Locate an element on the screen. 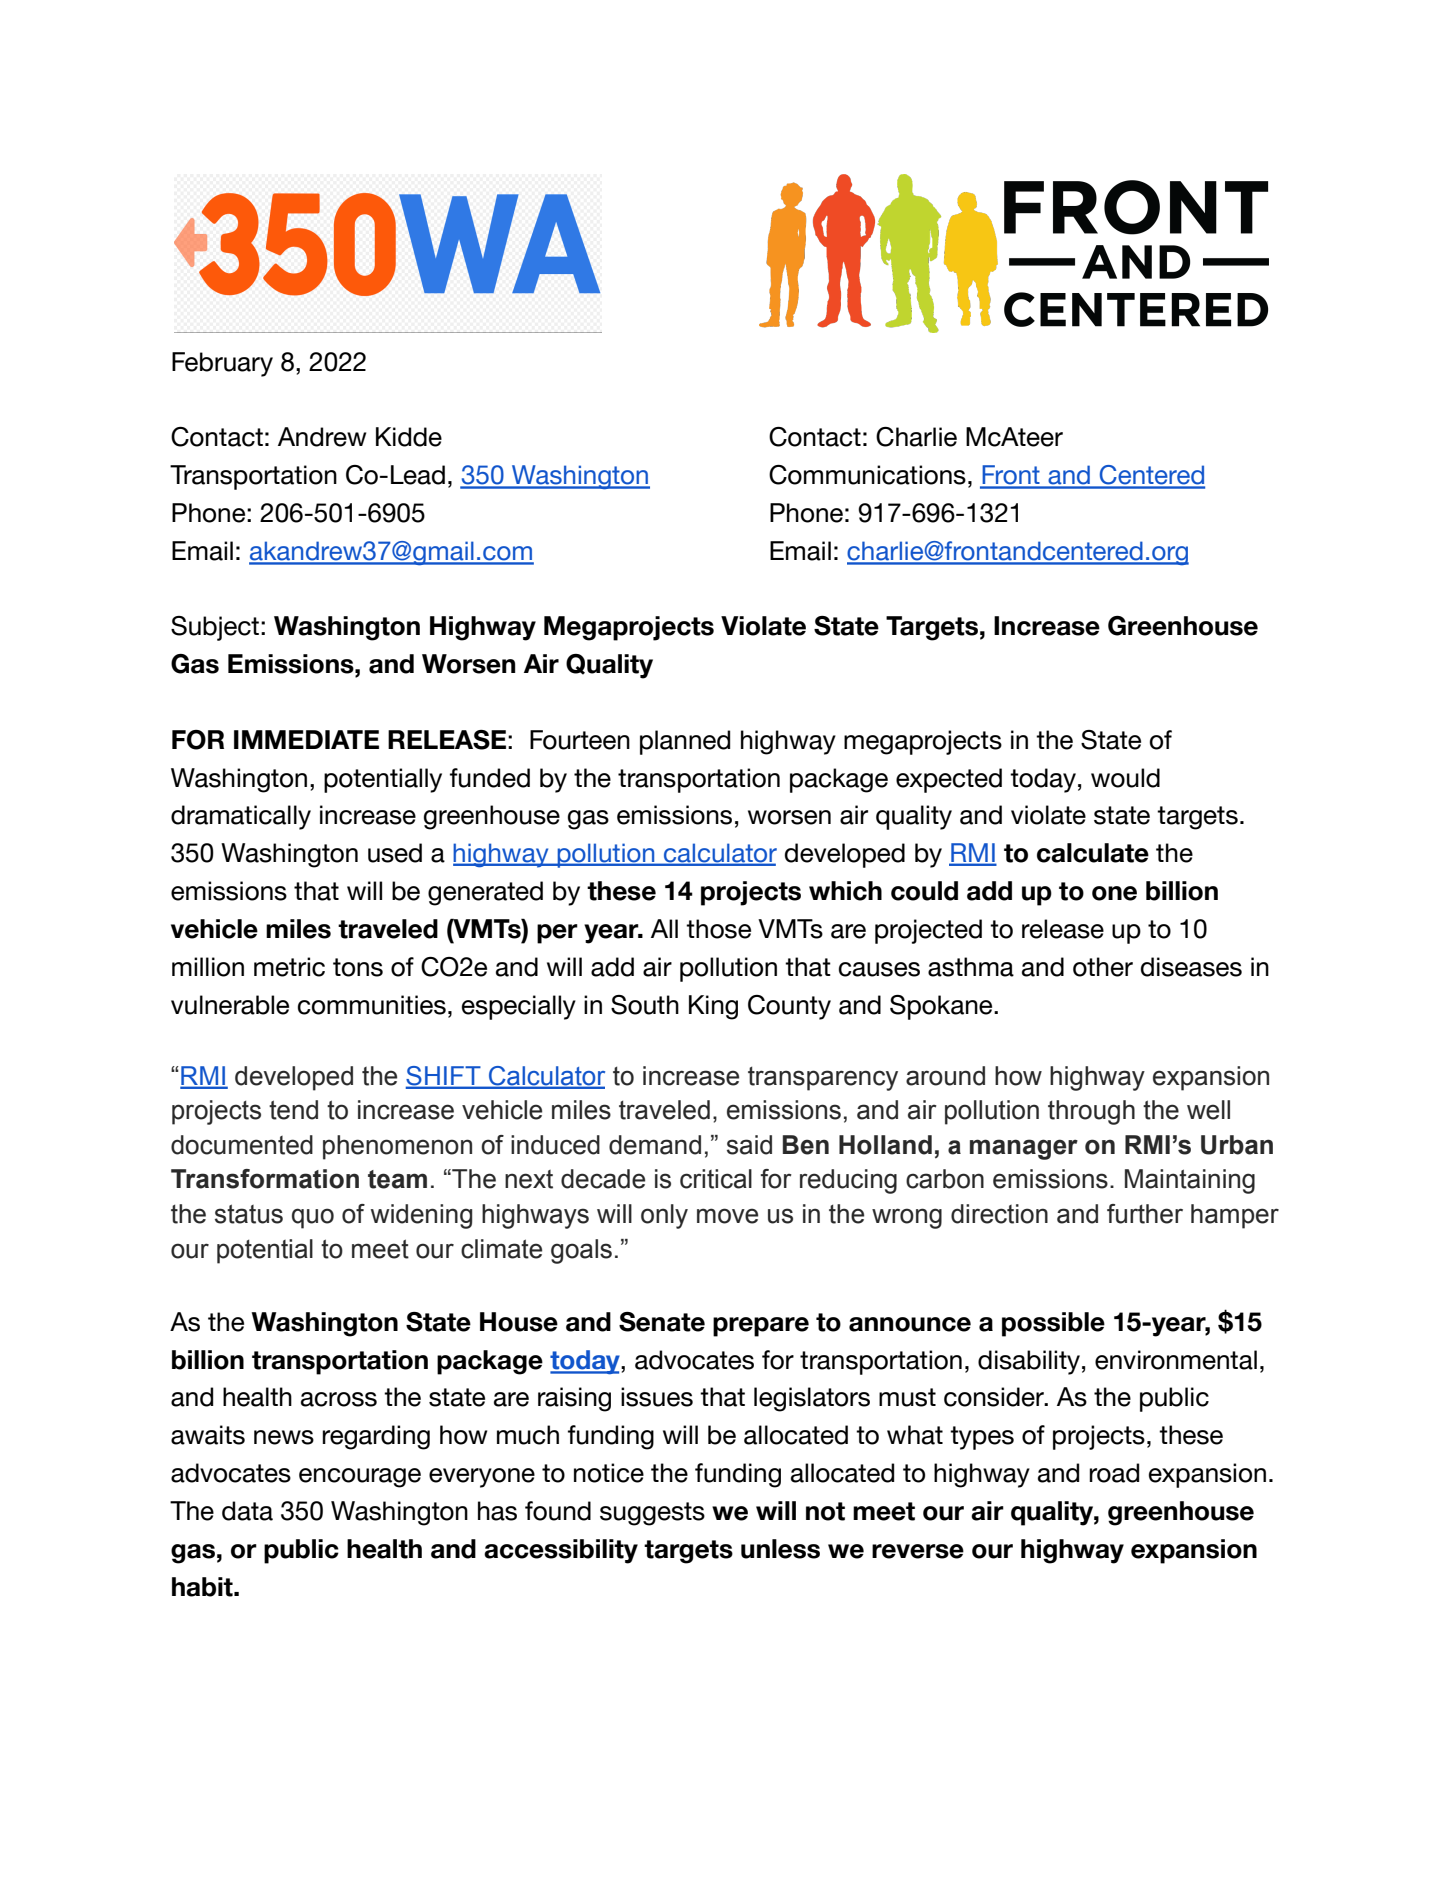 The width and height of the screenshot is (1452, 1879). other is located at coordinates (1103, 967).
